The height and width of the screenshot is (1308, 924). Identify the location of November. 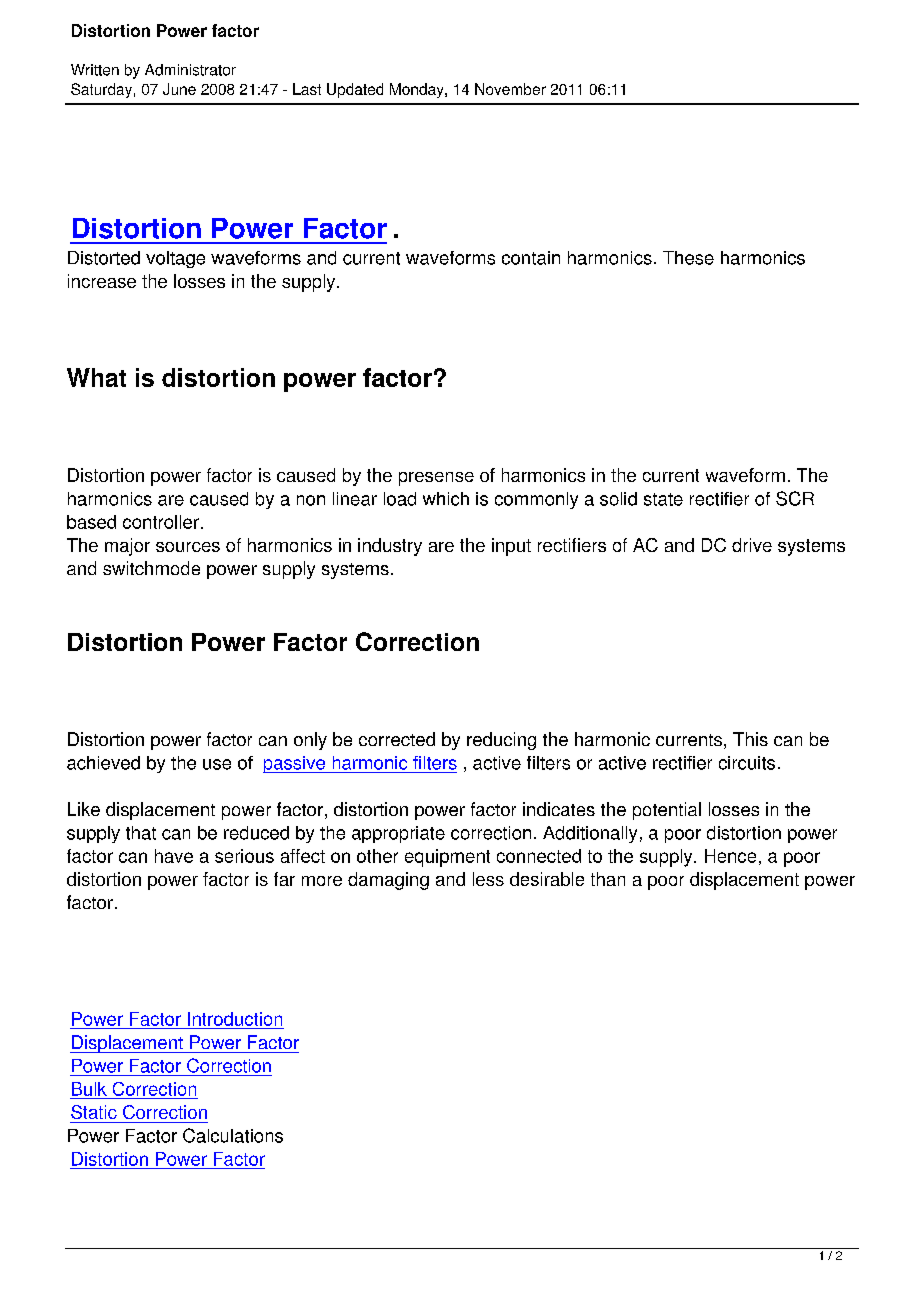
(510, 89).
